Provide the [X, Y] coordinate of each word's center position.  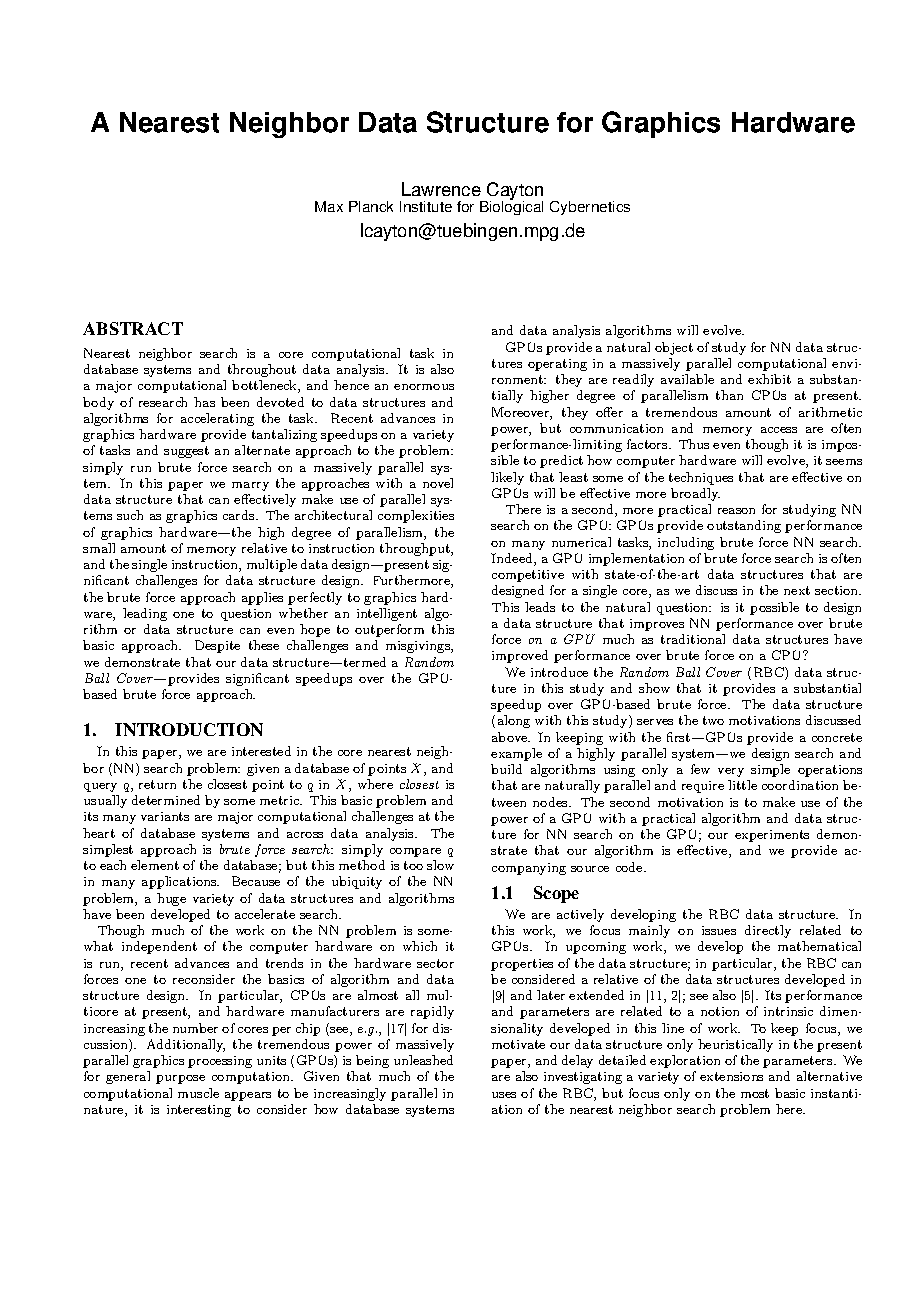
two [713, 720]
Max [329, 206]
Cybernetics [590, 208]
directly [768, 931]
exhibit [769, 379]
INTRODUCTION [189, 729]
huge [171, 899]
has [204, 402]
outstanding [744, 526]
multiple [272, 565]
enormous [424, 387]
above [511, 737]
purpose [180, 1079]
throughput [416, 549]
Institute [426, 206]
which [420, 946]
